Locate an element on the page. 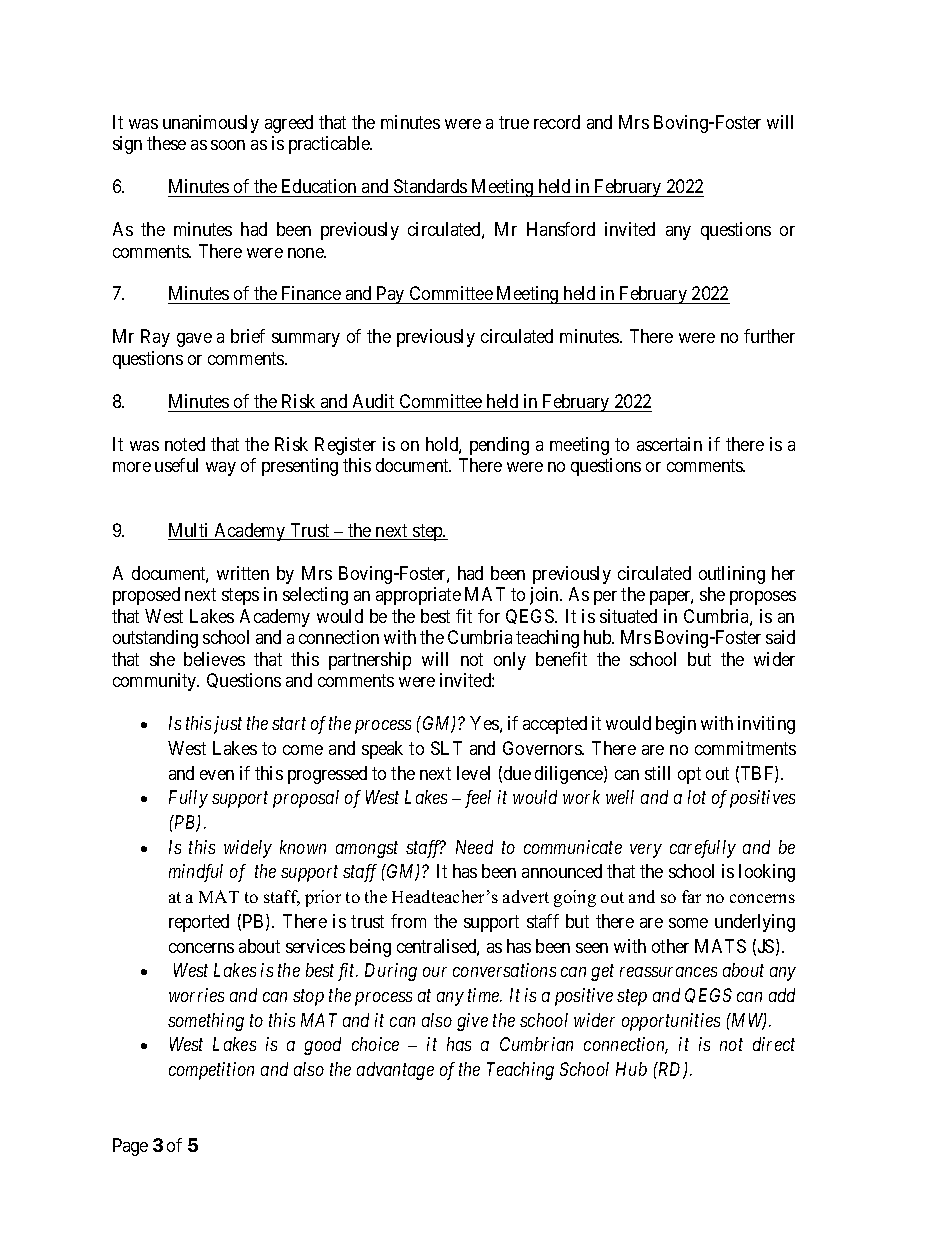  Standards is located at coordinates (430, 186).
